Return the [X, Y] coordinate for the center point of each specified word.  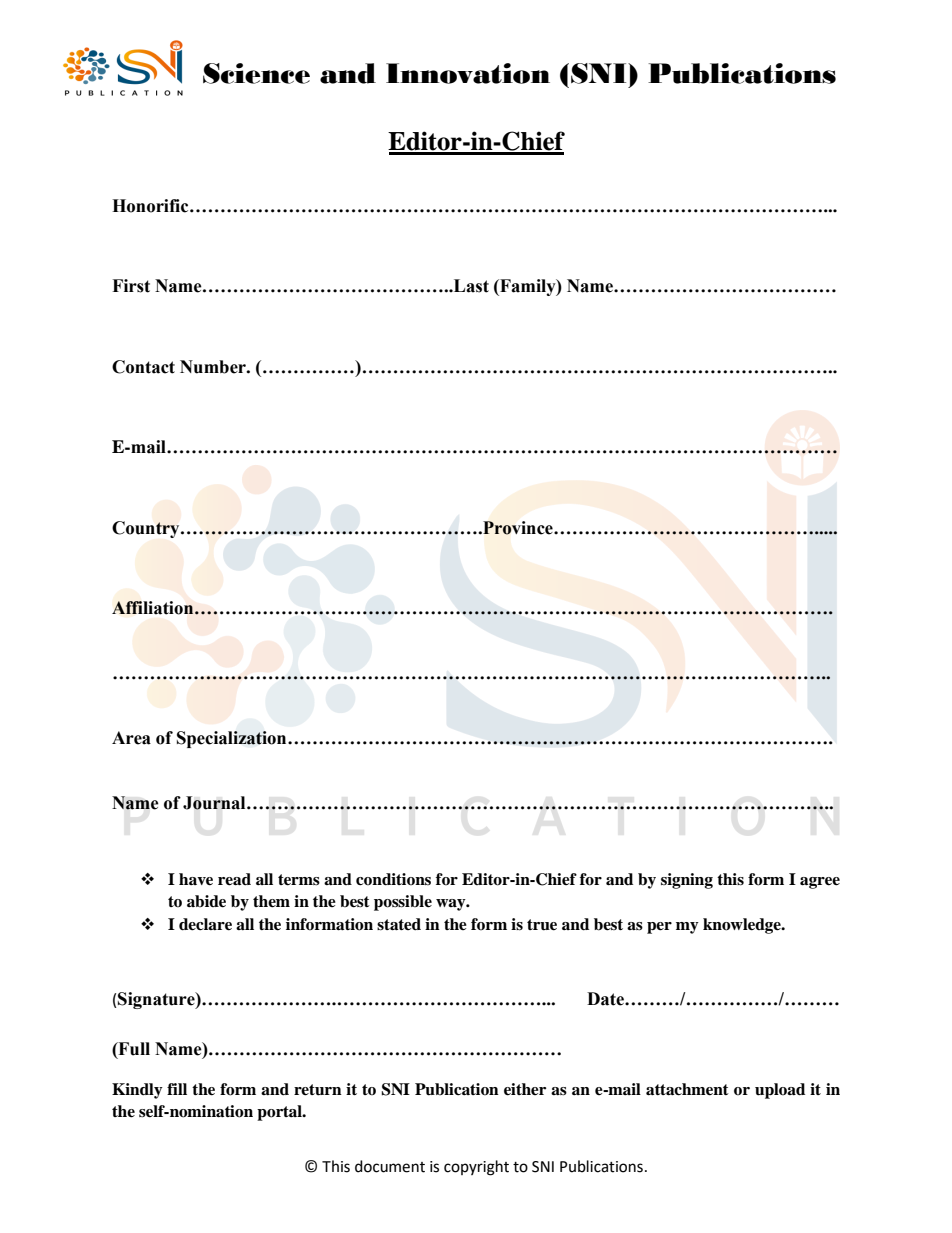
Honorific [151, 206]
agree [820, 883]
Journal [215, 803]
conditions [393, 879]
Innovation [468, 73]
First [131, 286]
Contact [143, 367]
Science [256, 73]
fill [177, 1089]
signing [687, 881]
